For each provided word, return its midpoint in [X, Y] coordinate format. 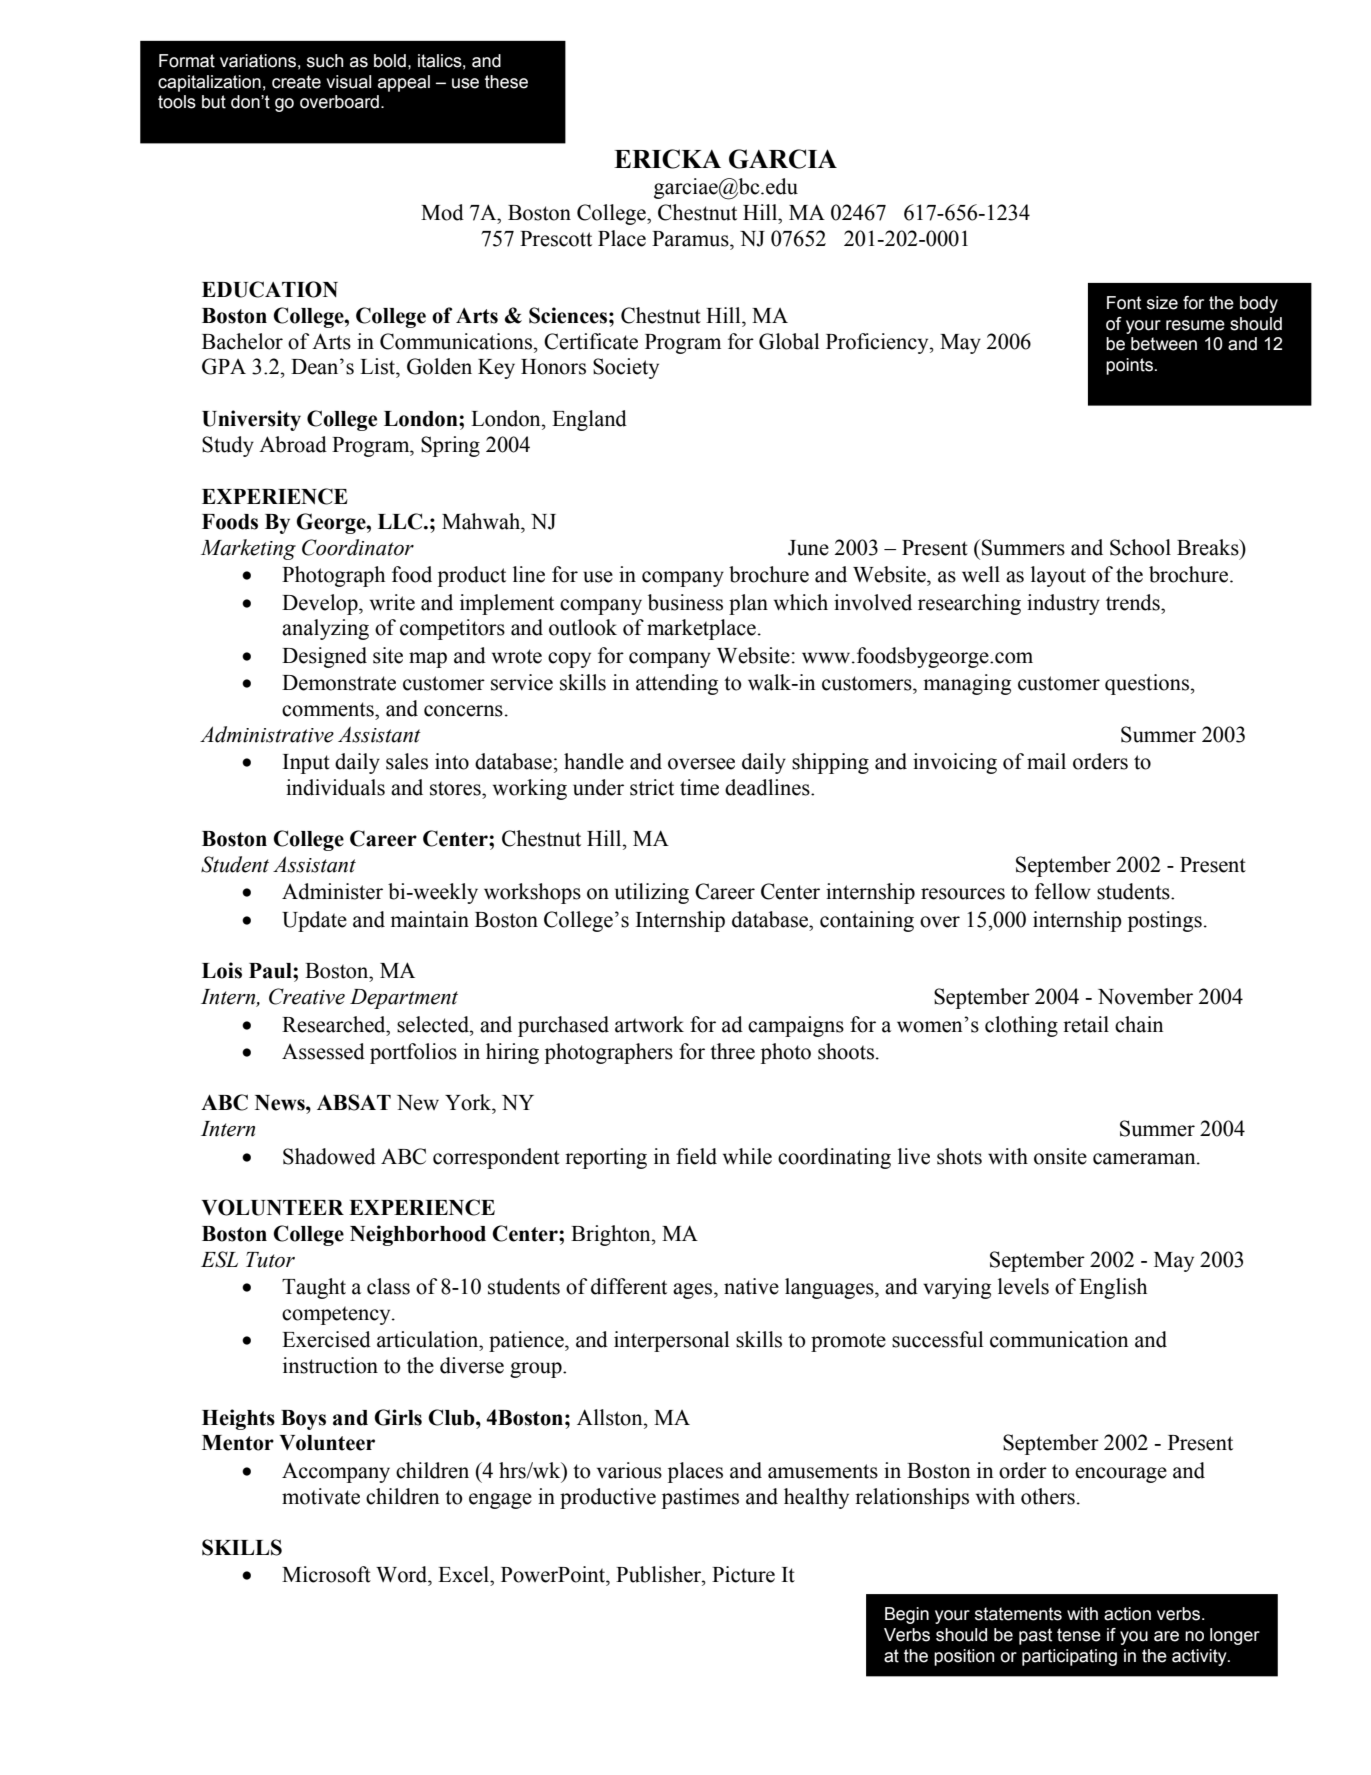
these [506, 82]
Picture [743, 1574]
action [1127, 1614]
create [296, 82]
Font [1124, 303]
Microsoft [326, 1574]
